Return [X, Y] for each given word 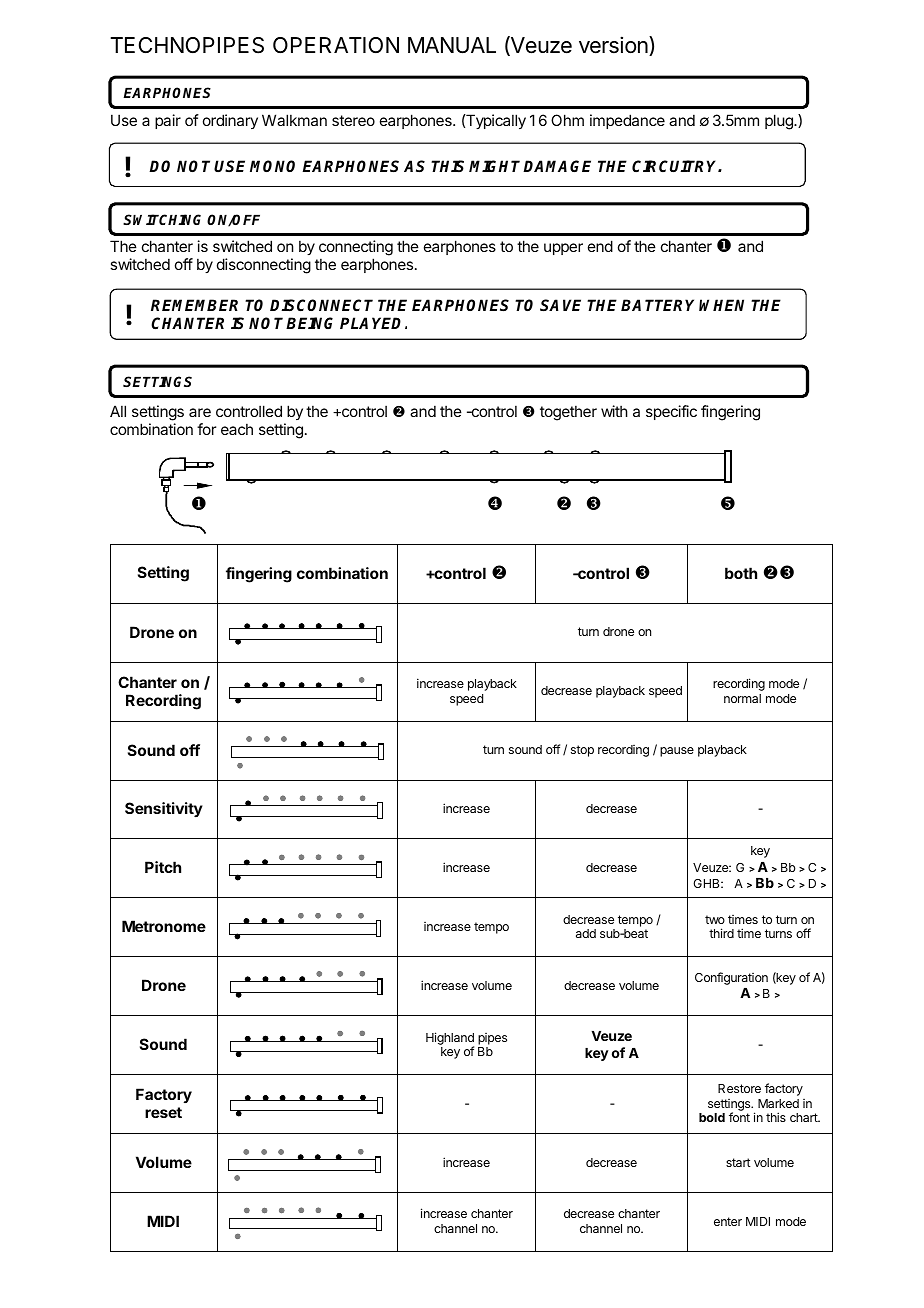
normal [742, 698]
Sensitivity [164, 809]
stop [582, 751]
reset [163, 1112]
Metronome [164, 926]
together [568, 413]
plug [780, 122]
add [586, 933]
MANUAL [452, 45]
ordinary [230, 121]
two [715, 919]
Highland [450, 1039]
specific [671, 412]
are [200, 412]
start [738, 1162]
